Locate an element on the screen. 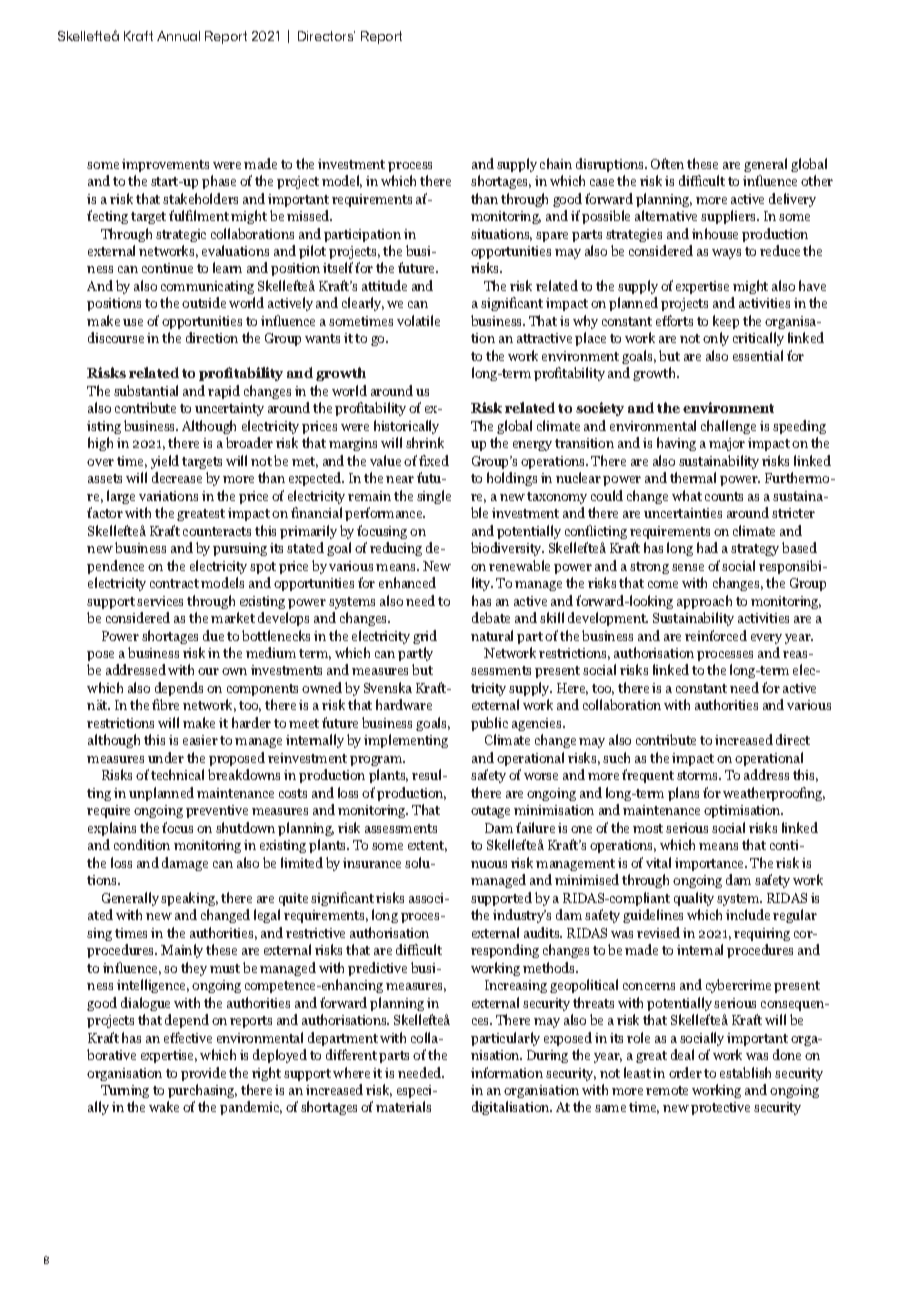  Annual is located at coordinates (178, 36).
